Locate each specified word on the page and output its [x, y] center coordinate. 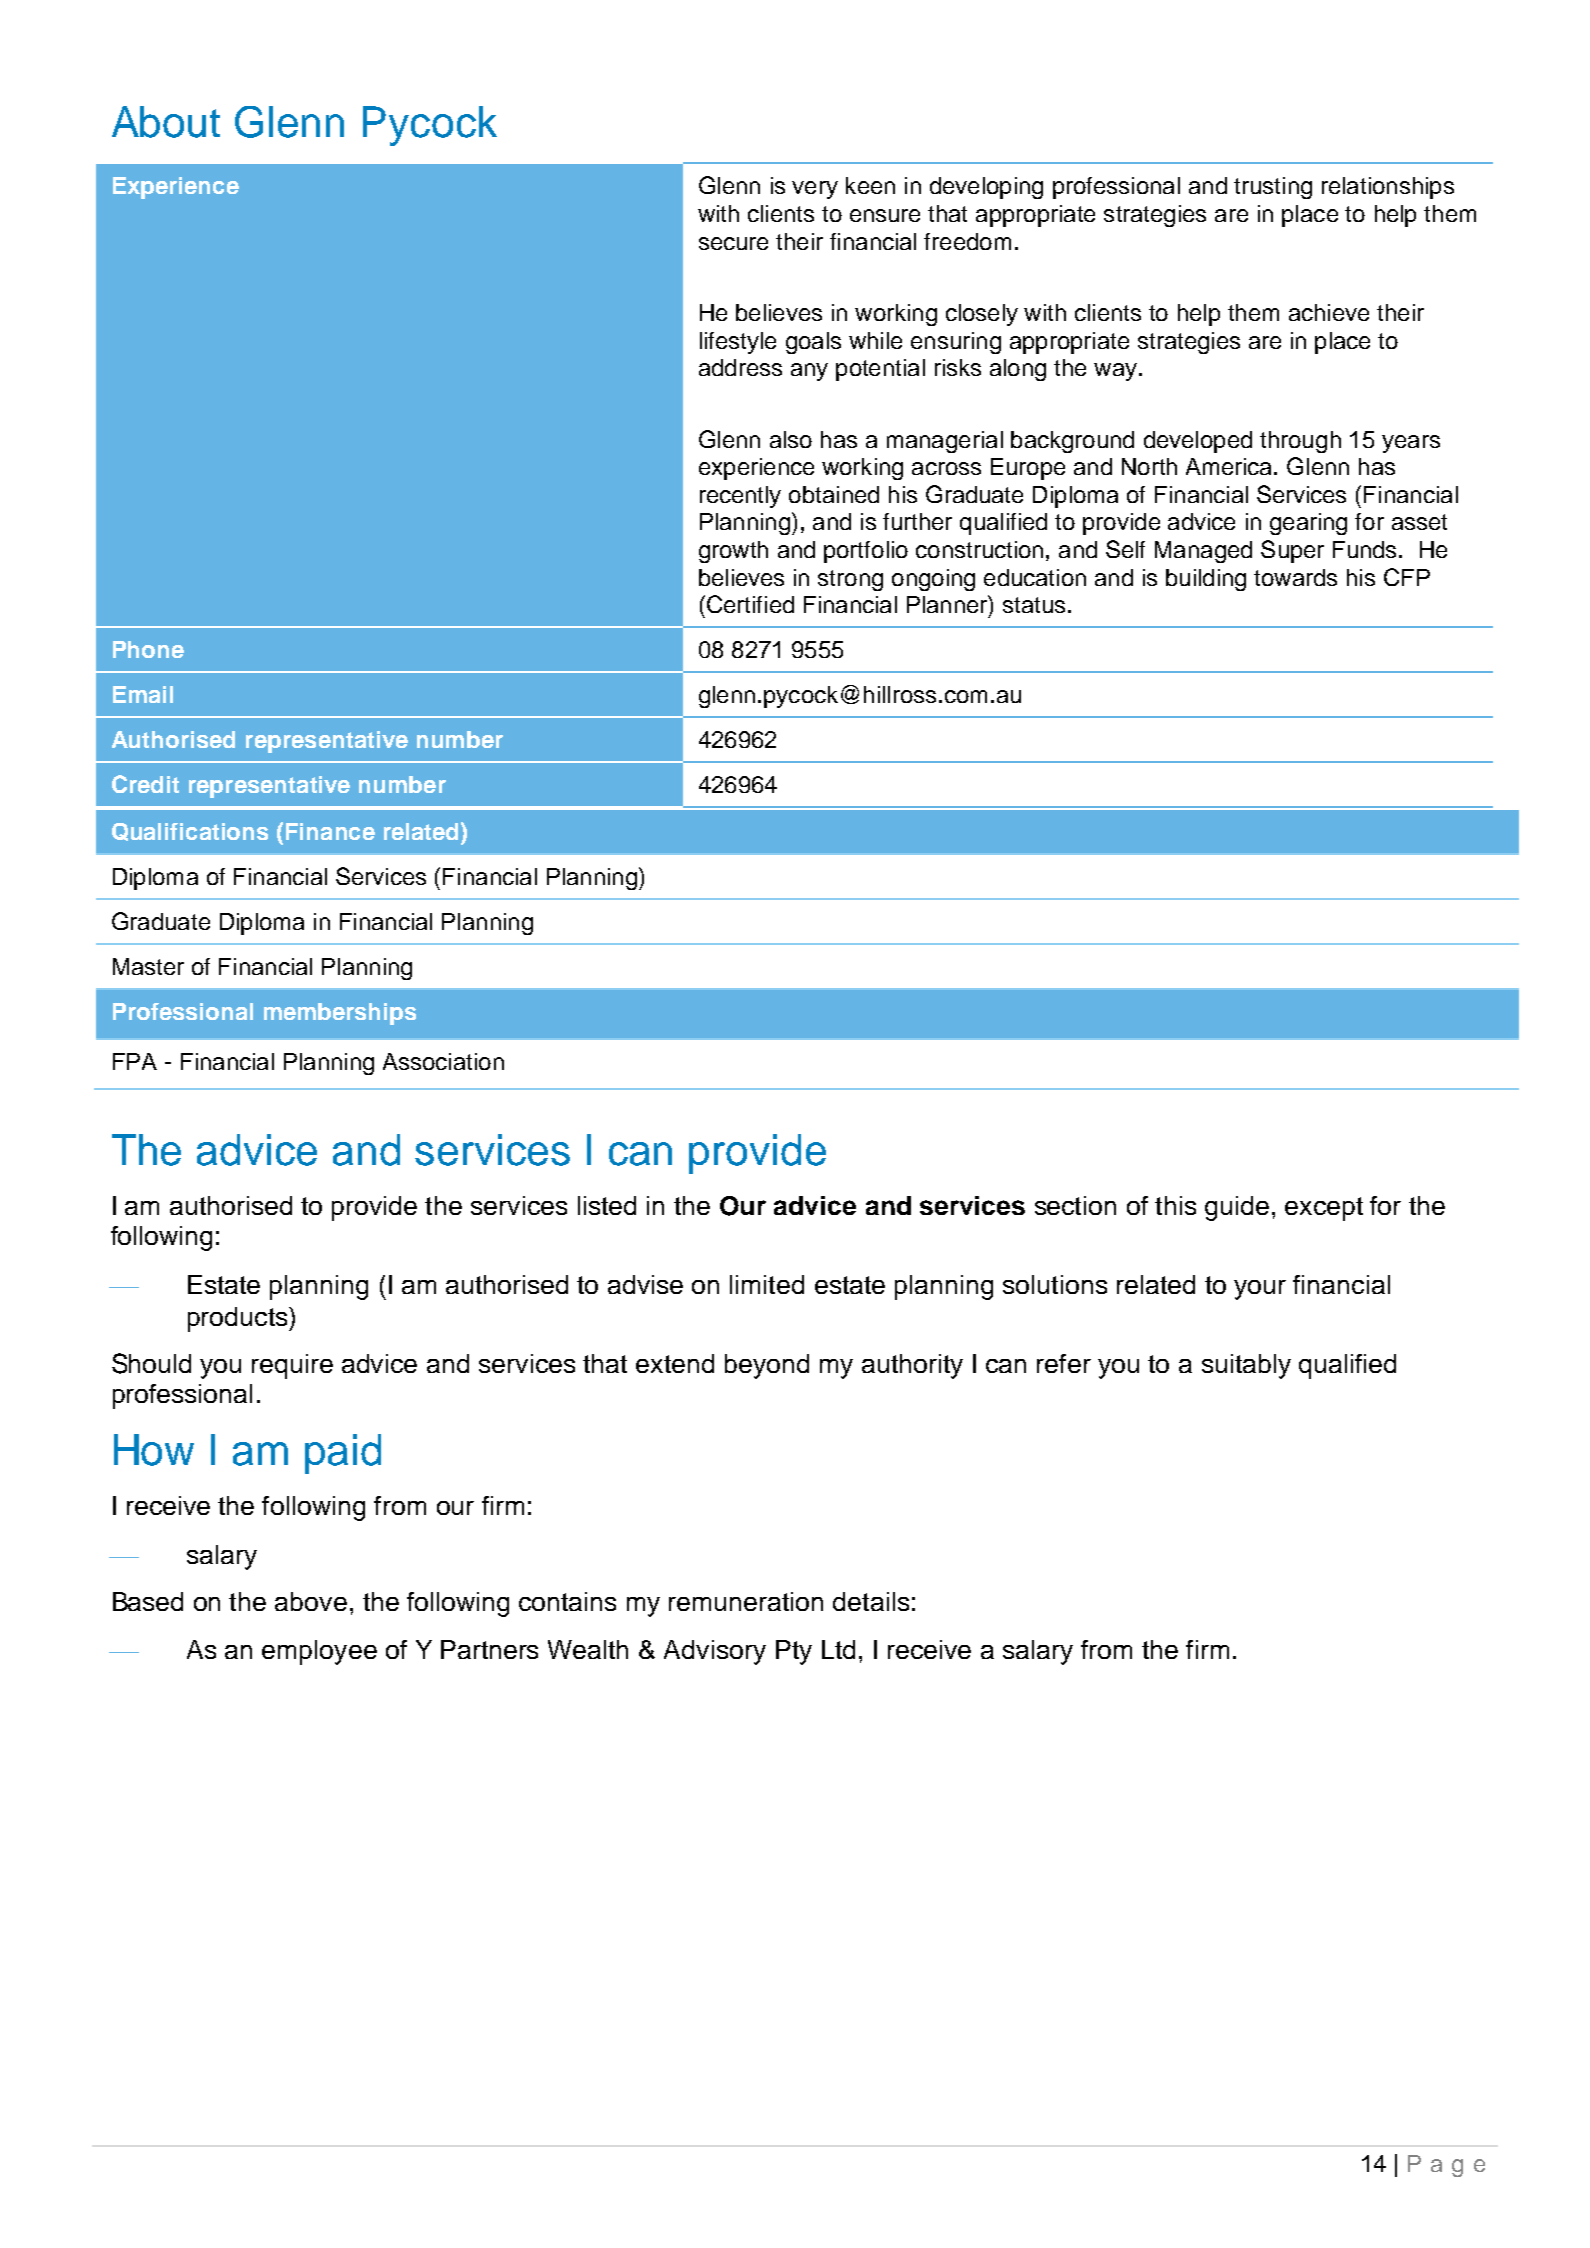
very [815, 190]
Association [443, 1061]
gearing [1308, 524]
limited [767, 1284]
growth [733, 552]
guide [1237, 1208]
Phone [148, 649]
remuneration [746, 1601]
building [1206, 580]
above [311, 1601]
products [239, 1319]
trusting [1273, 188]
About [166, 122]
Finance [330, 831]
